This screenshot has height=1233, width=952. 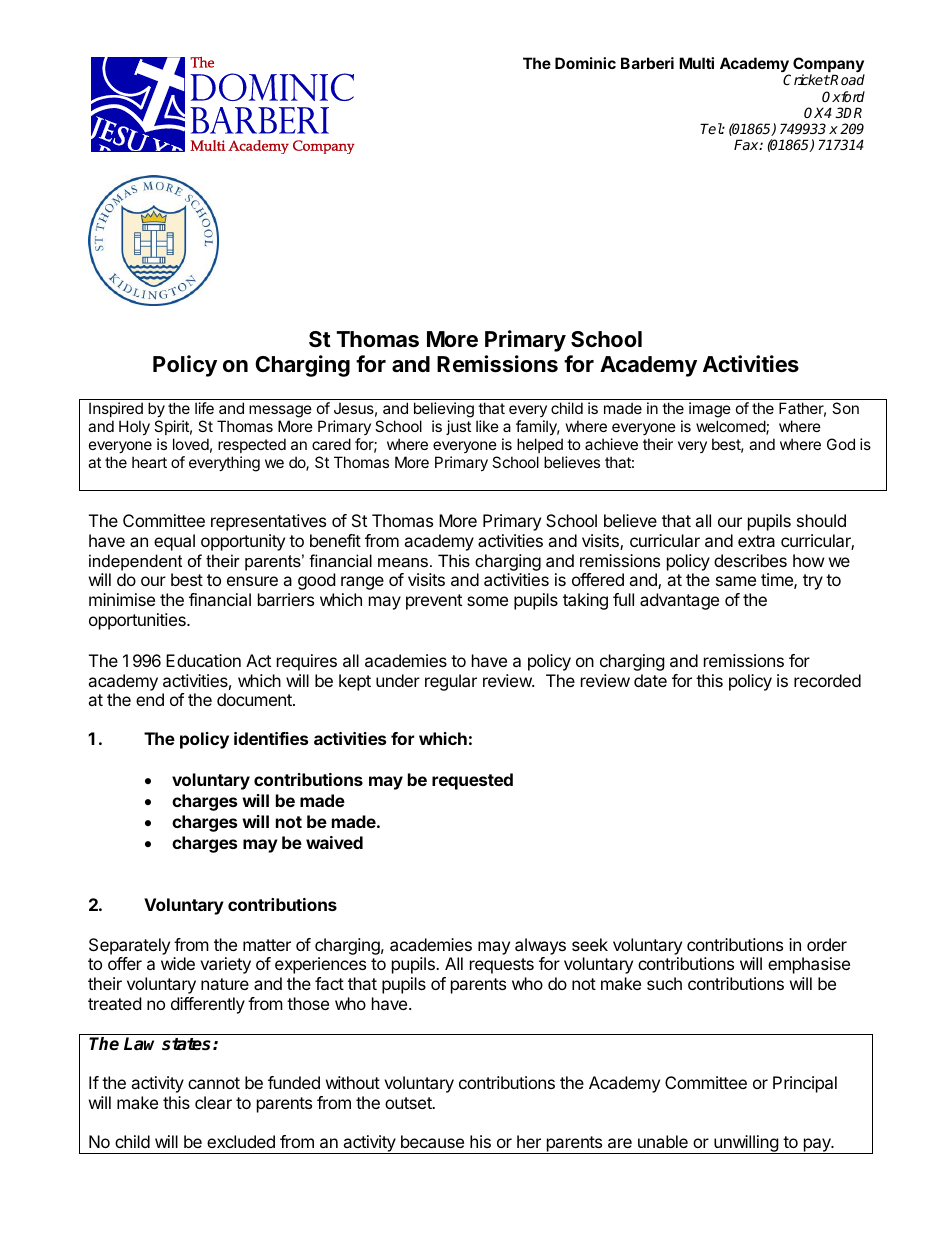 I want to click on requested, so click(x=472, y=781).
